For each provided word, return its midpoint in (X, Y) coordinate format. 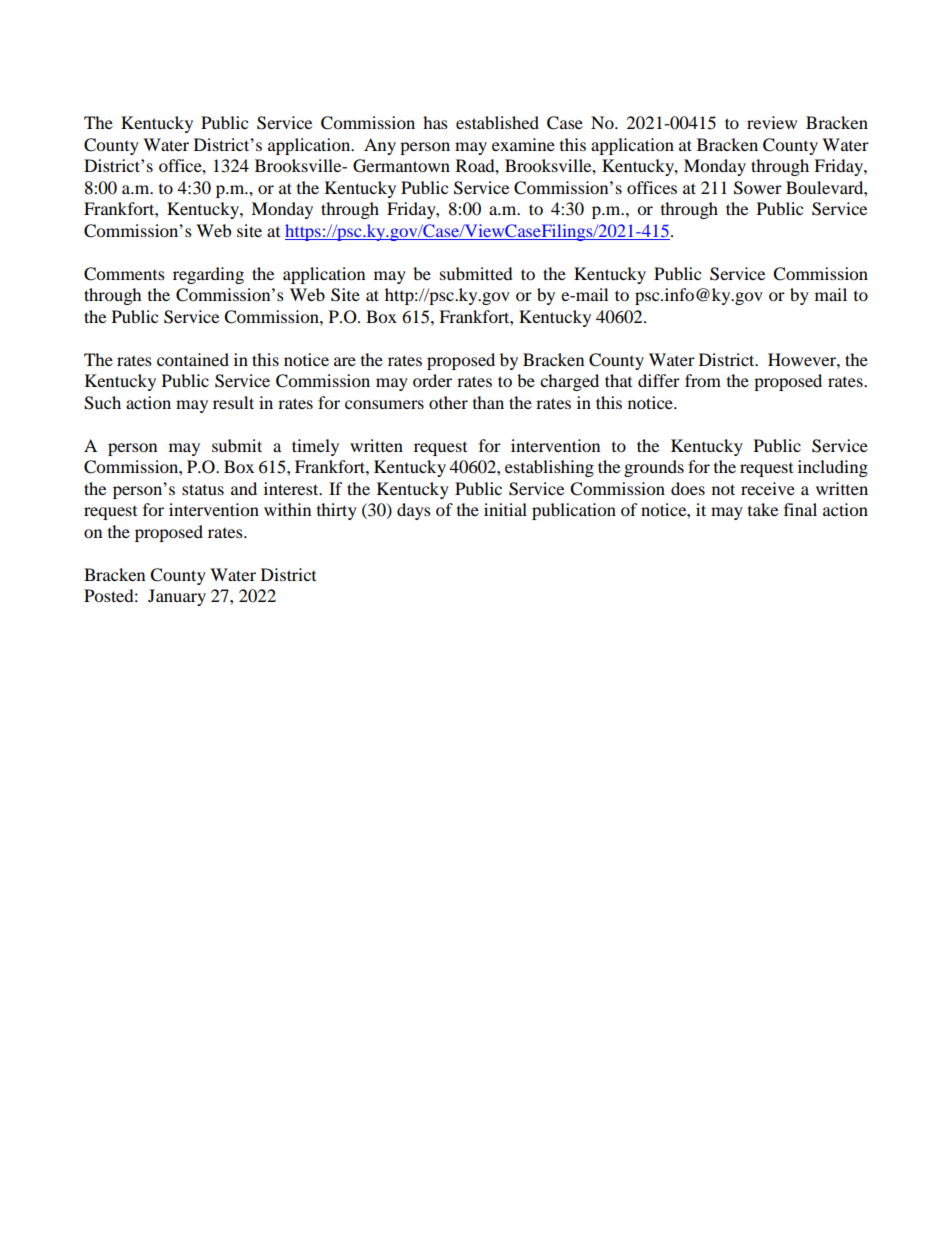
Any (380, 146)
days (414, 511)
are (345, 361)
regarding (208, 275)
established (497, 122)
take (763, 509)
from (703, 380)
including (833, 468)
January (177, 597)
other (448, 402)
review (772, 122)
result (233, 402)
